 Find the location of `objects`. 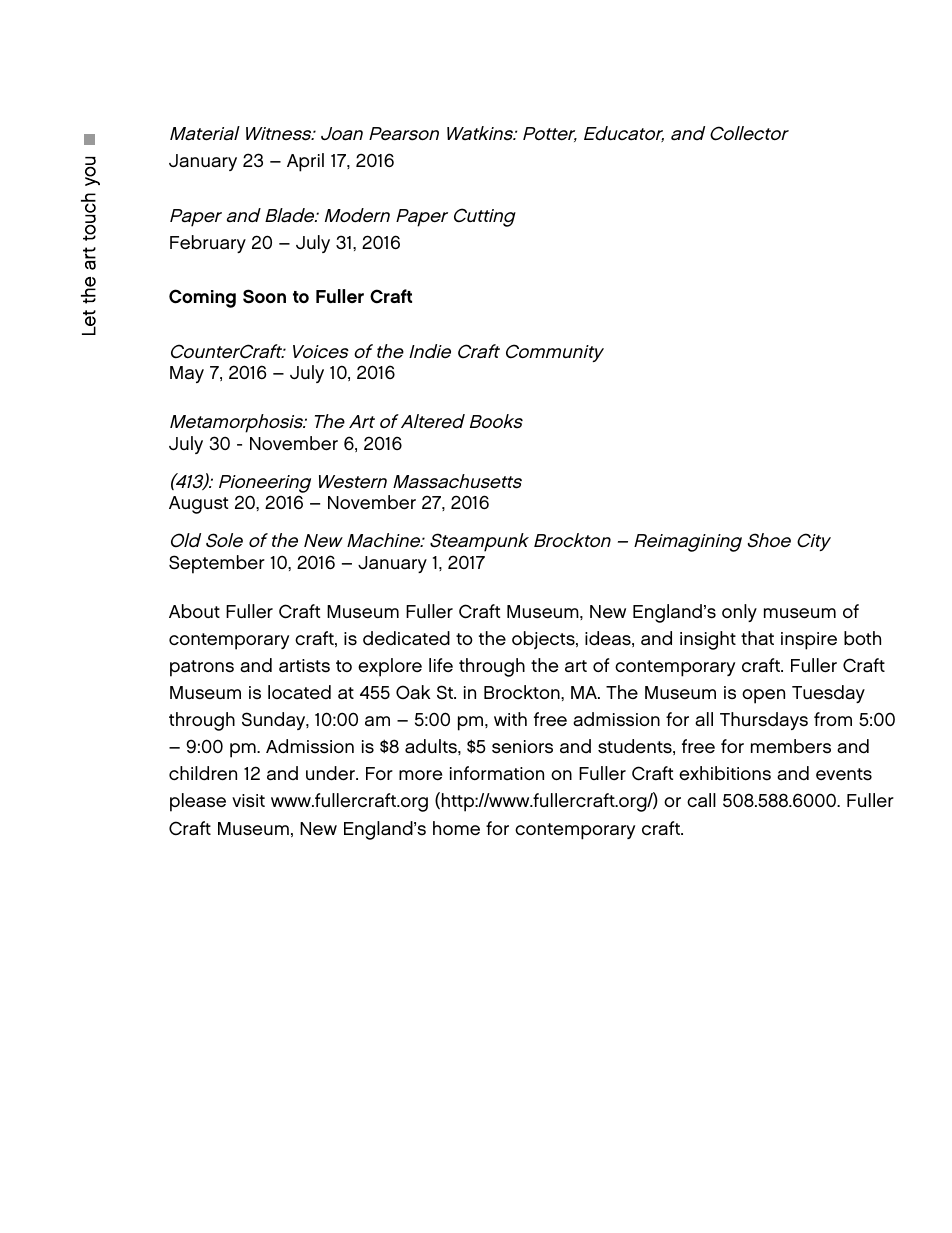

objects is located at coordinates (544, 640).
